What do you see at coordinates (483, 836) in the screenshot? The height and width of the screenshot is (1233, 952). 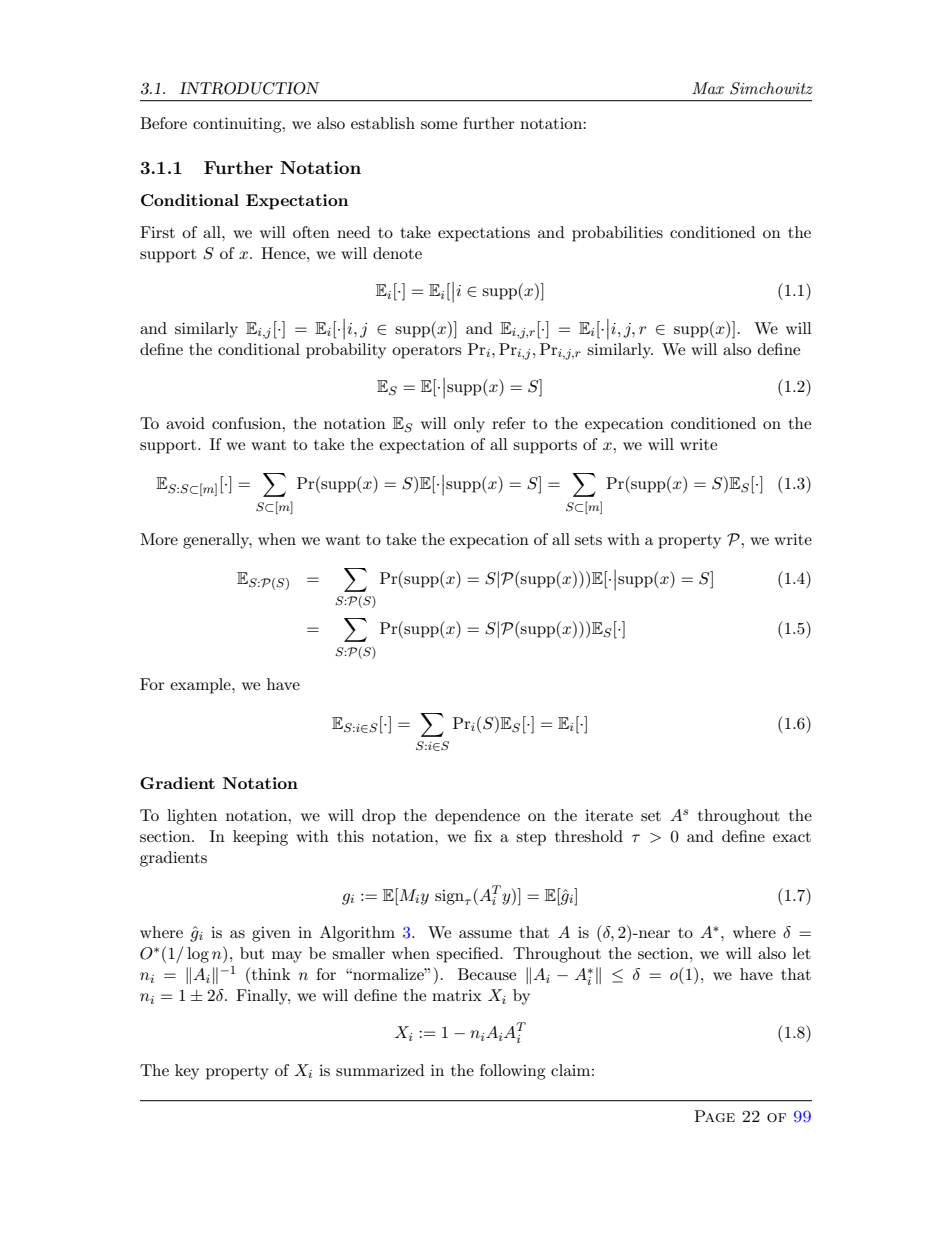 I see `fix` at bounding box center [483, 836].
